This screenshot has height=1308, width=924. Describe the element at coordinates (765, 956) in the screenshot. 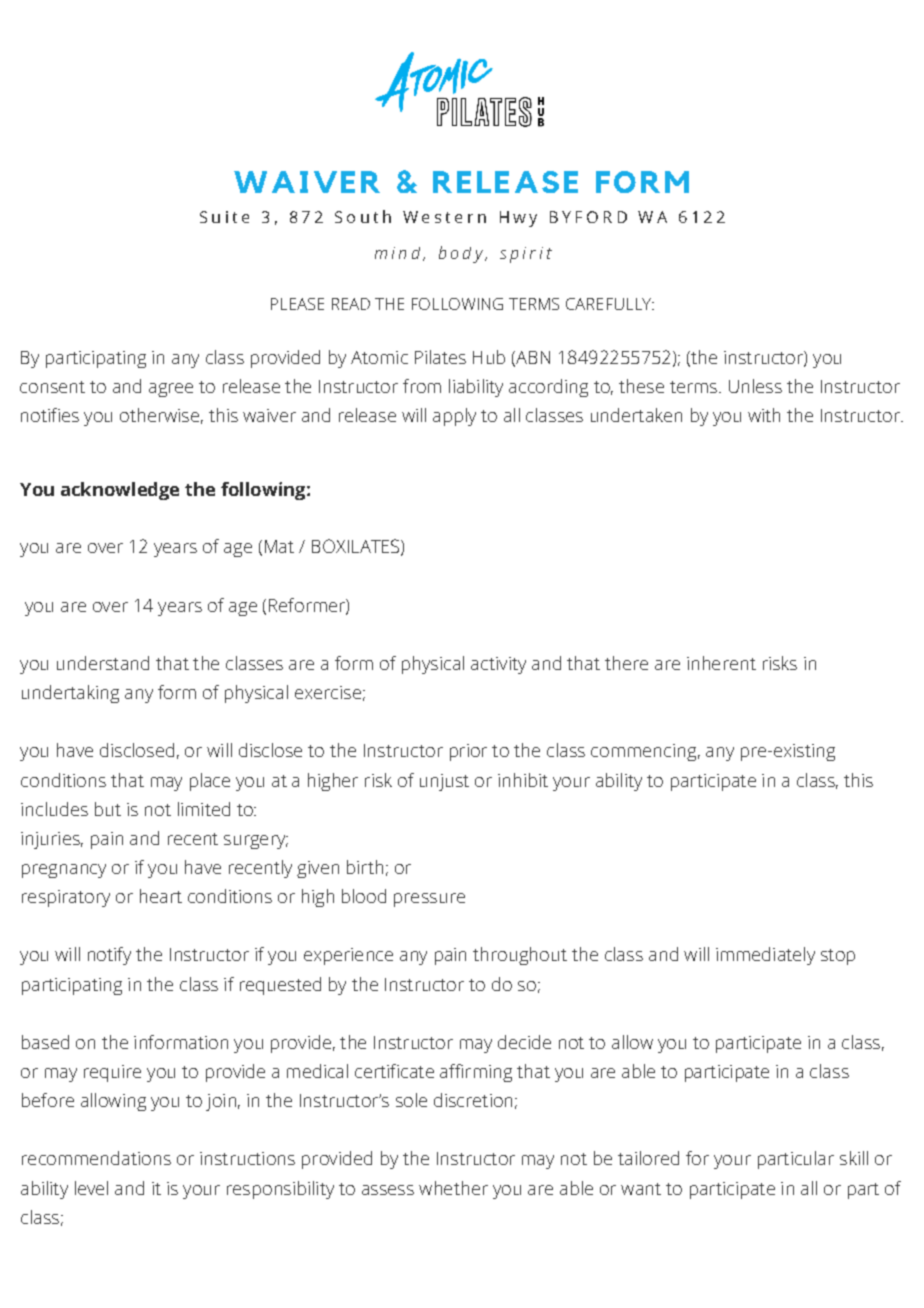

I see `immediately` at that location.
